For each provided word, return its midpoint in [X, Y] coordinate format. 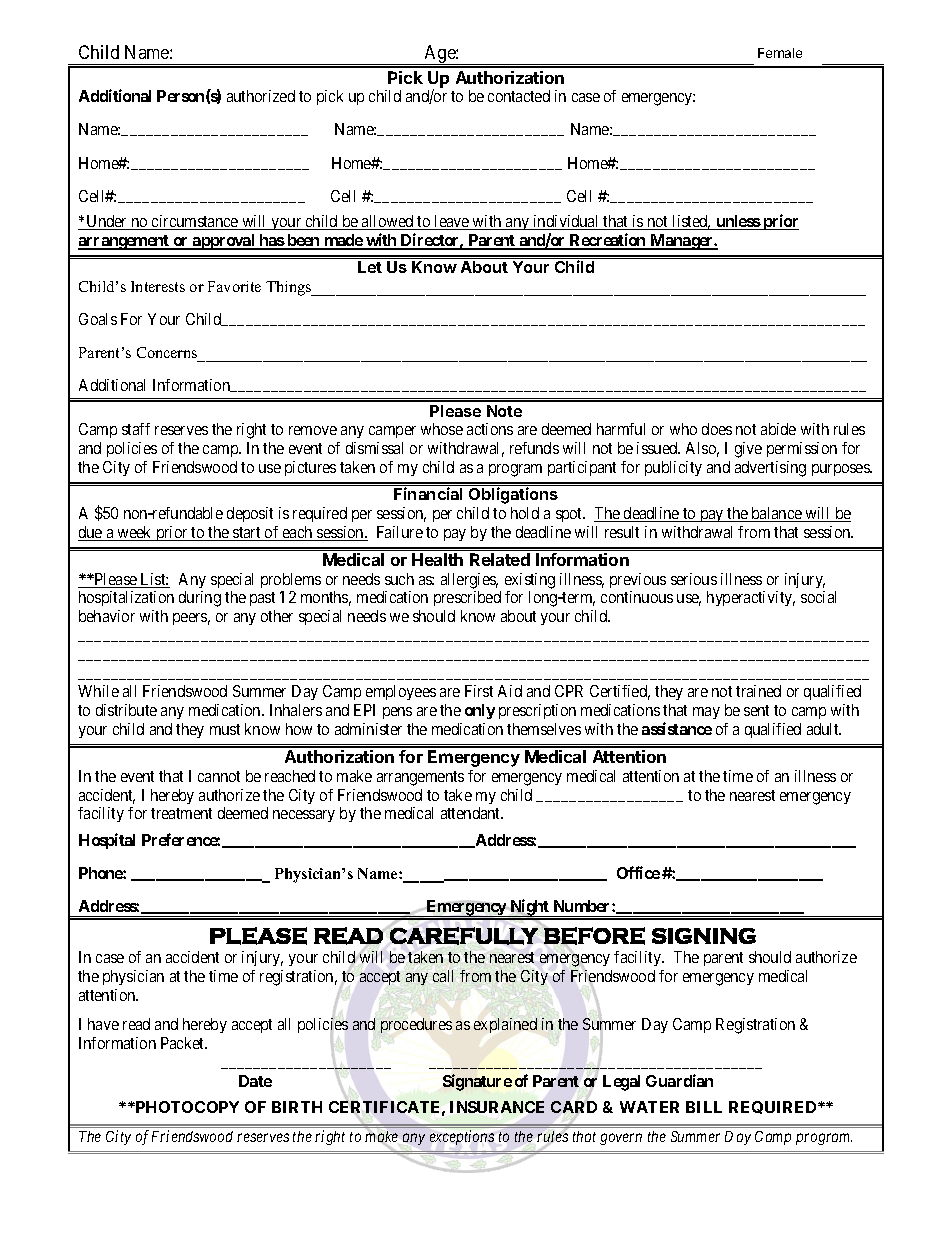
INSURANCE [497, 1107]
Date [255, 1081]
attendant [472, 813]
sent [756, 710]
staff [136, 429]
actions [490, 429]
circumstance [195, 222]
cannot [219, 776]
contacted [519, 96]
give [748, 450]
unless [737, 222]
